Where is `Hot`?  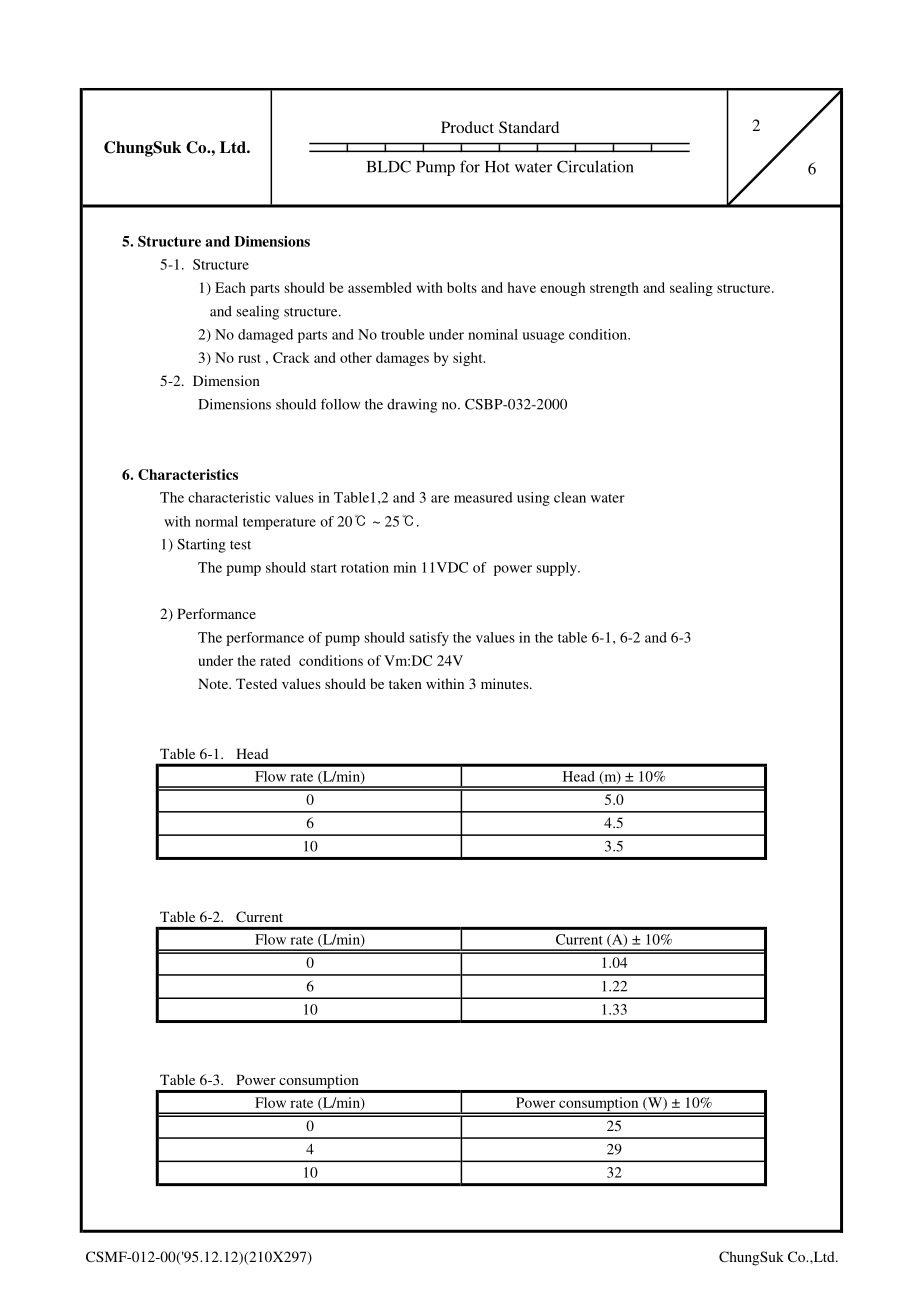
Hot is located at coordinates (497, 167).
